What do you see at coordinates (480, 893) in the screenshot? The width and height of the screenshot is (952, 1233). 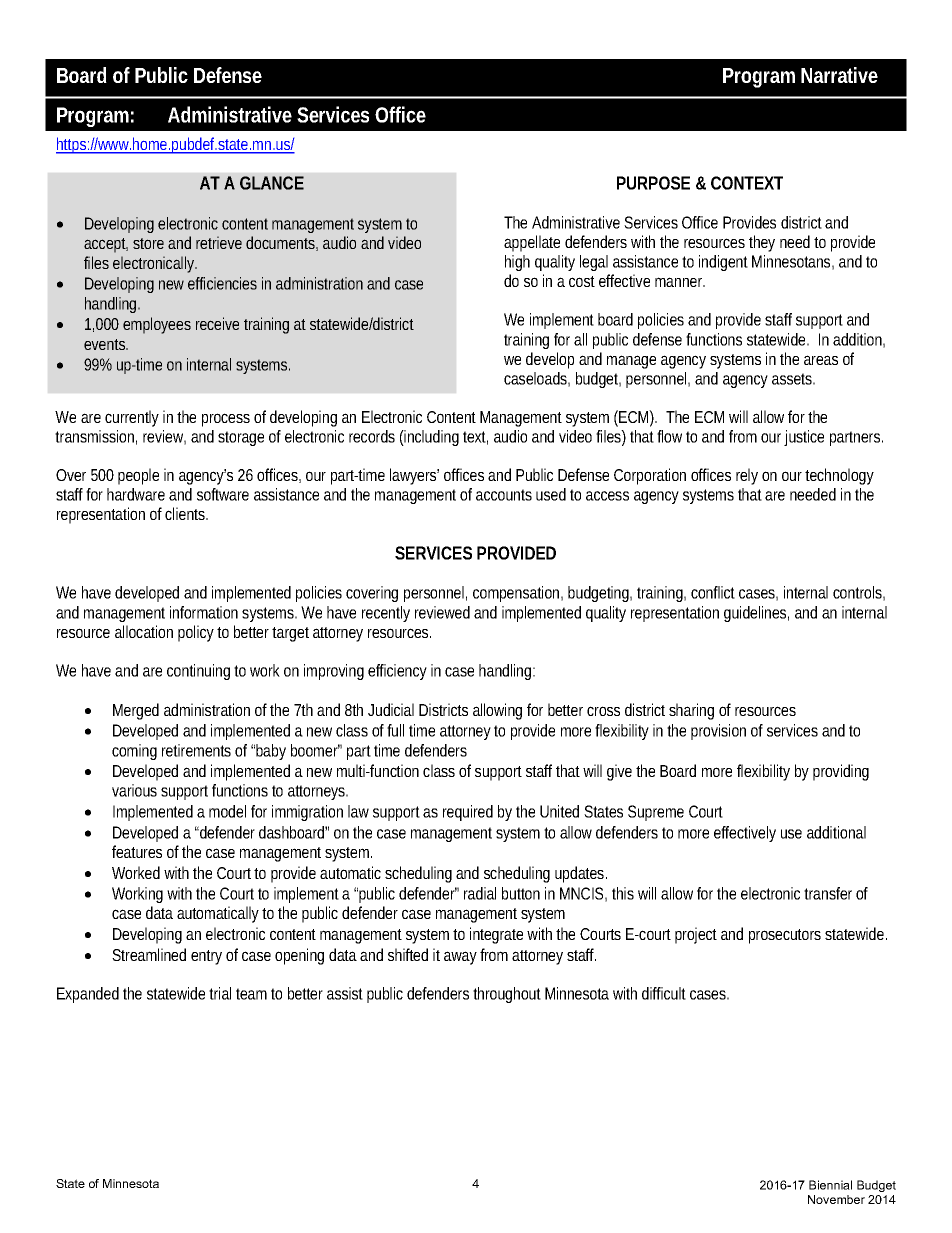 I see `radial` at bounding box center [480, 893].
